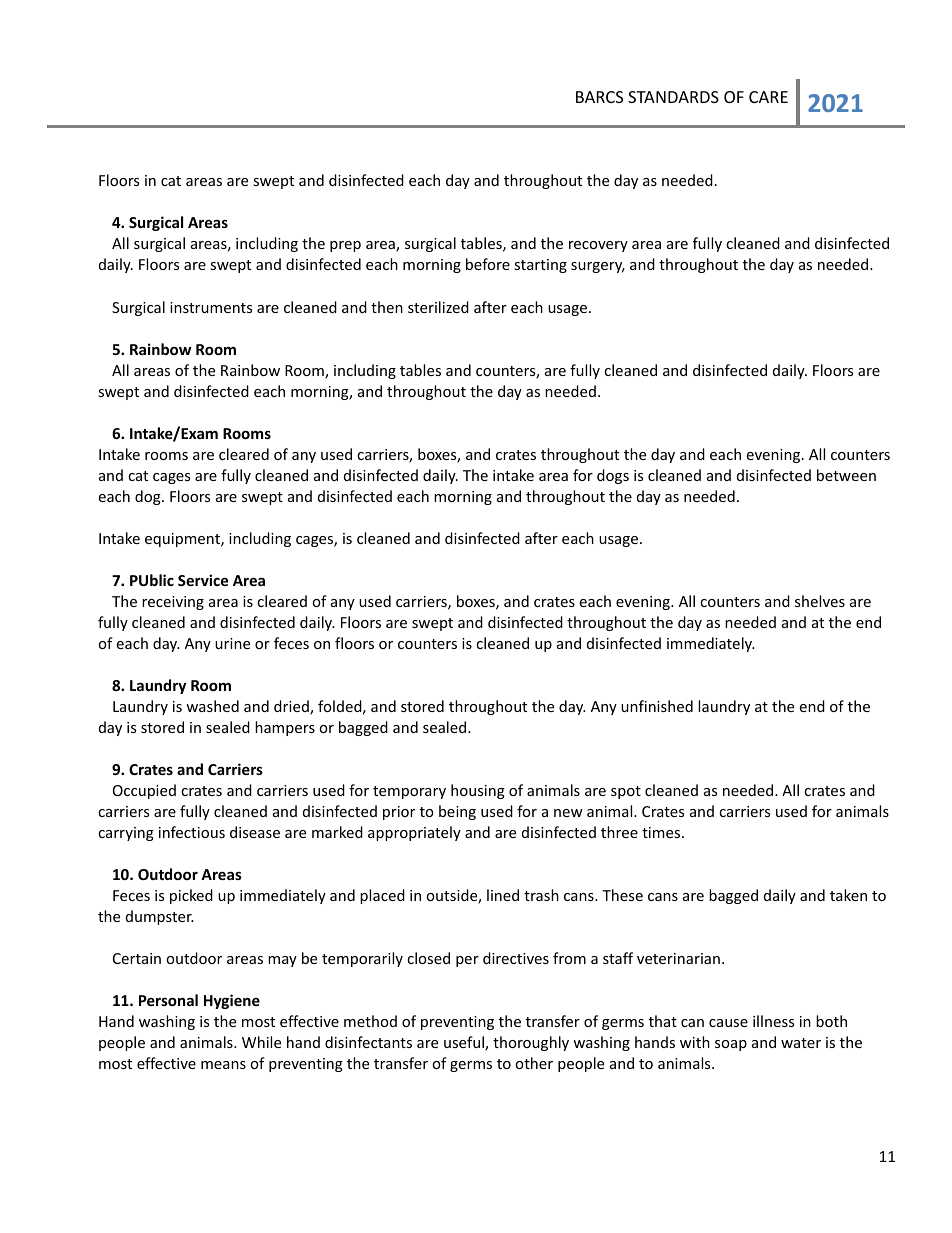 The image size is (952, 1233). What do you see at coordinates (223, 1065) in the screenshot?
I see `means` at bounding box center [223, 1065].
